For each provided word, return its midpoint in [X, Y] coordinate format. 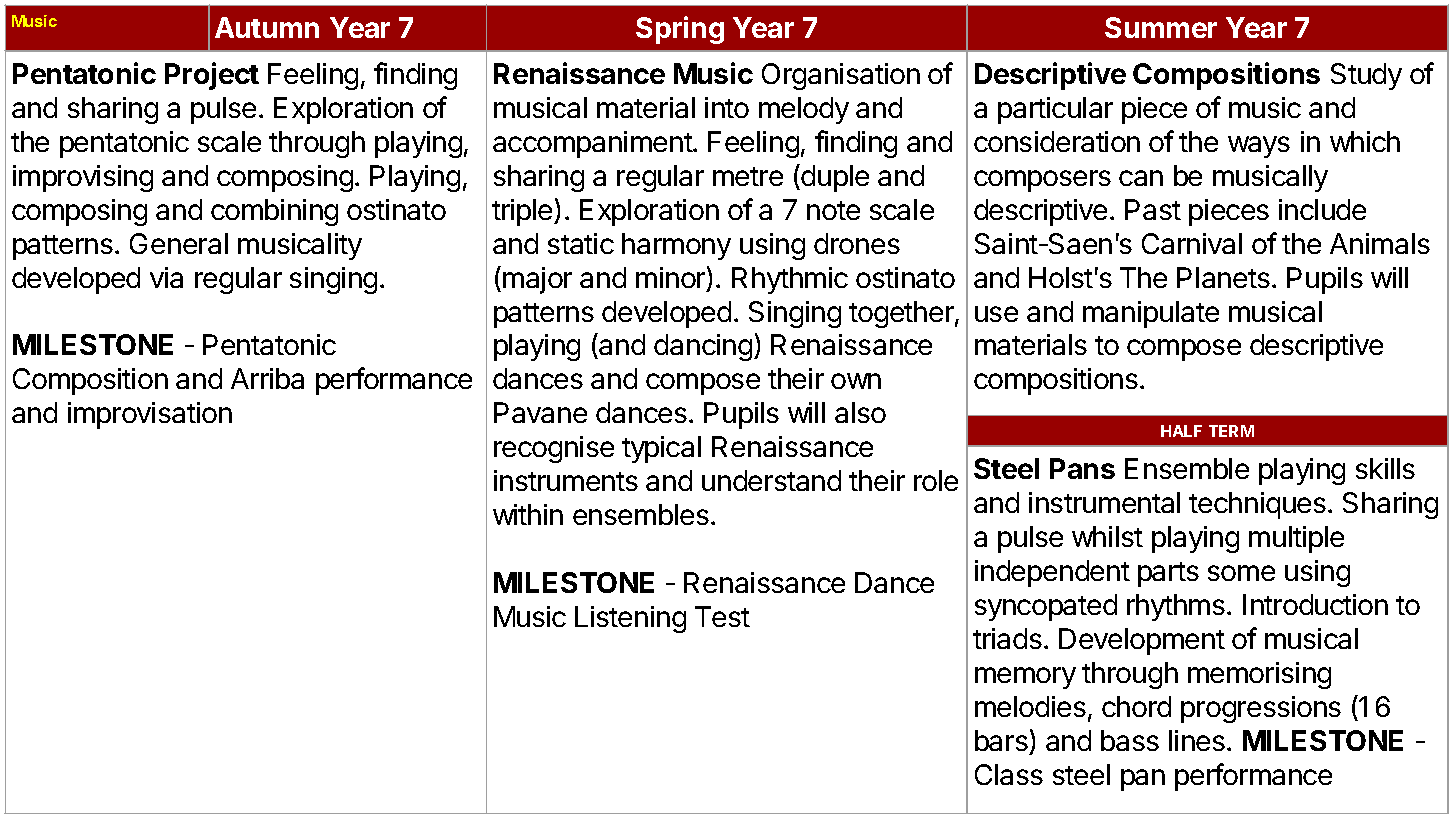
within [528, 514]
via [166, 277]
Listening [630, 619]
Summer [1161, 27]
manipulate [1151, 314]
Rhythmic [790, 280]
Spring [680, 30]
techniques [1257, 505]
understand [771, 480]
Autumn [267, 27]
